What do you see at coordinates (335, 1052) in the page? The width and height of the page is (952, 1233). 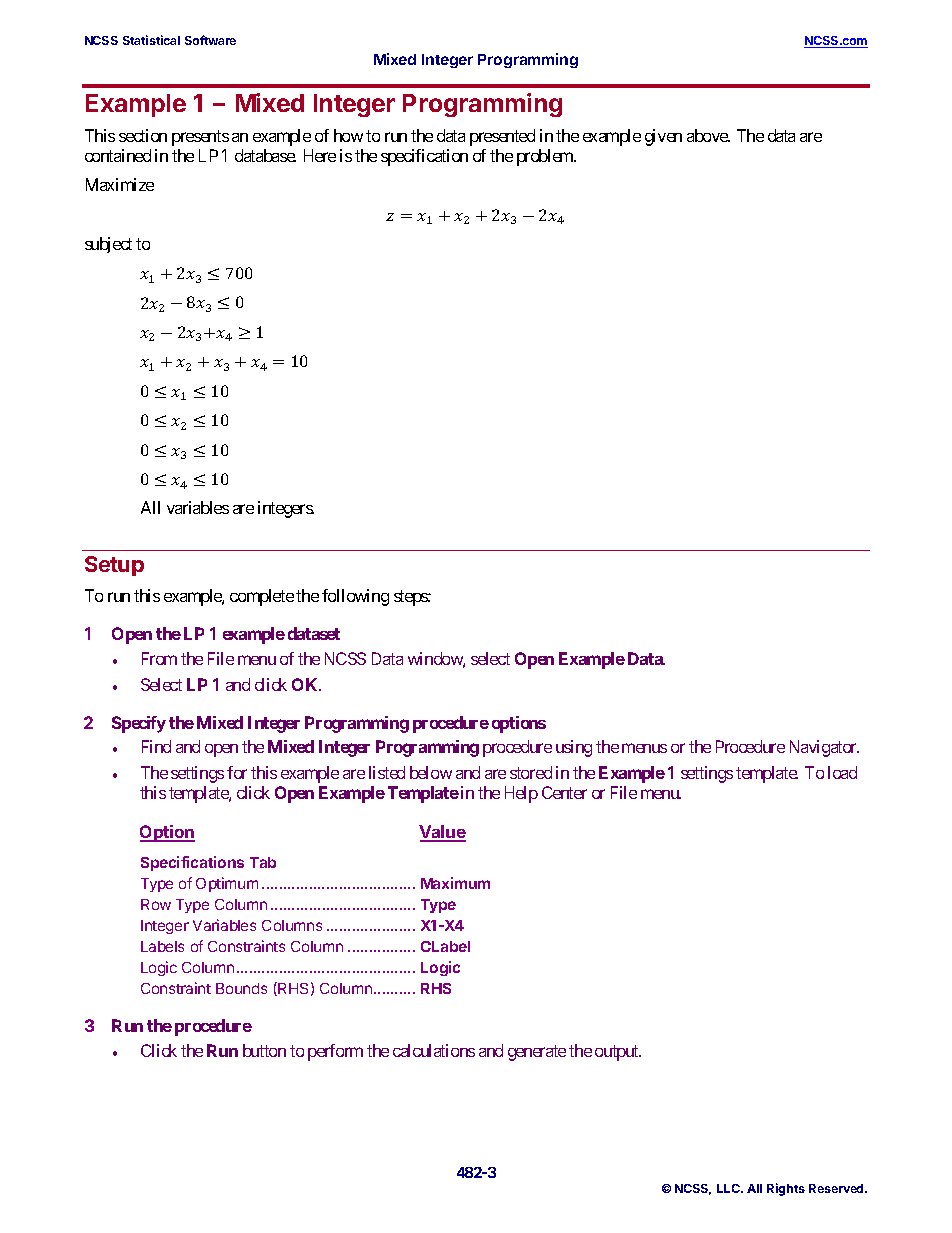 I see `perform` at bounding box center [335, 1052].
